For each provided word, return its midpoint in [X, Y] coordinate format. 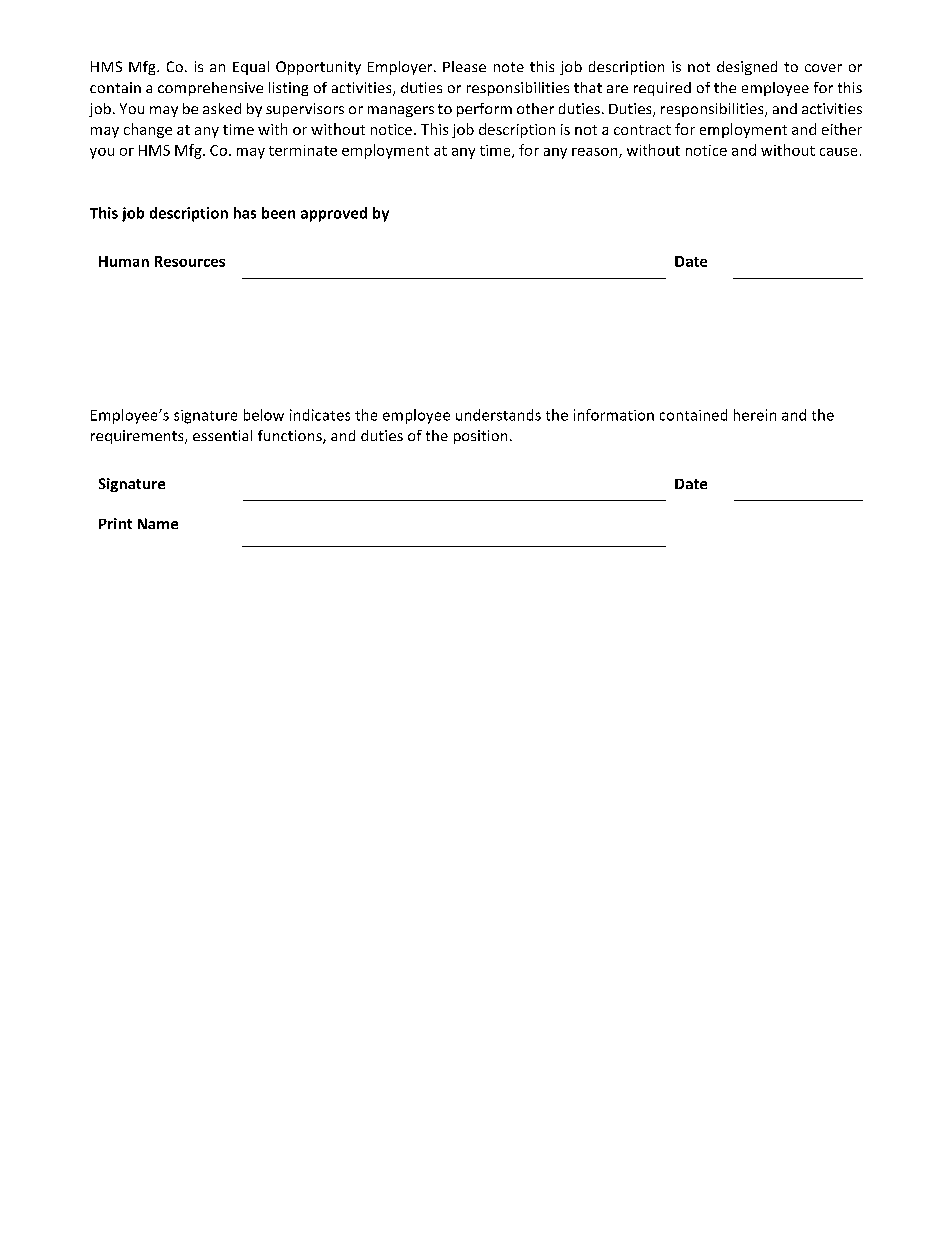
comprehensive [210, 89]
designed [747, 68]
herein [755, 415]
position [480, 437]
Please [464, 66]
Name [158, 523]
